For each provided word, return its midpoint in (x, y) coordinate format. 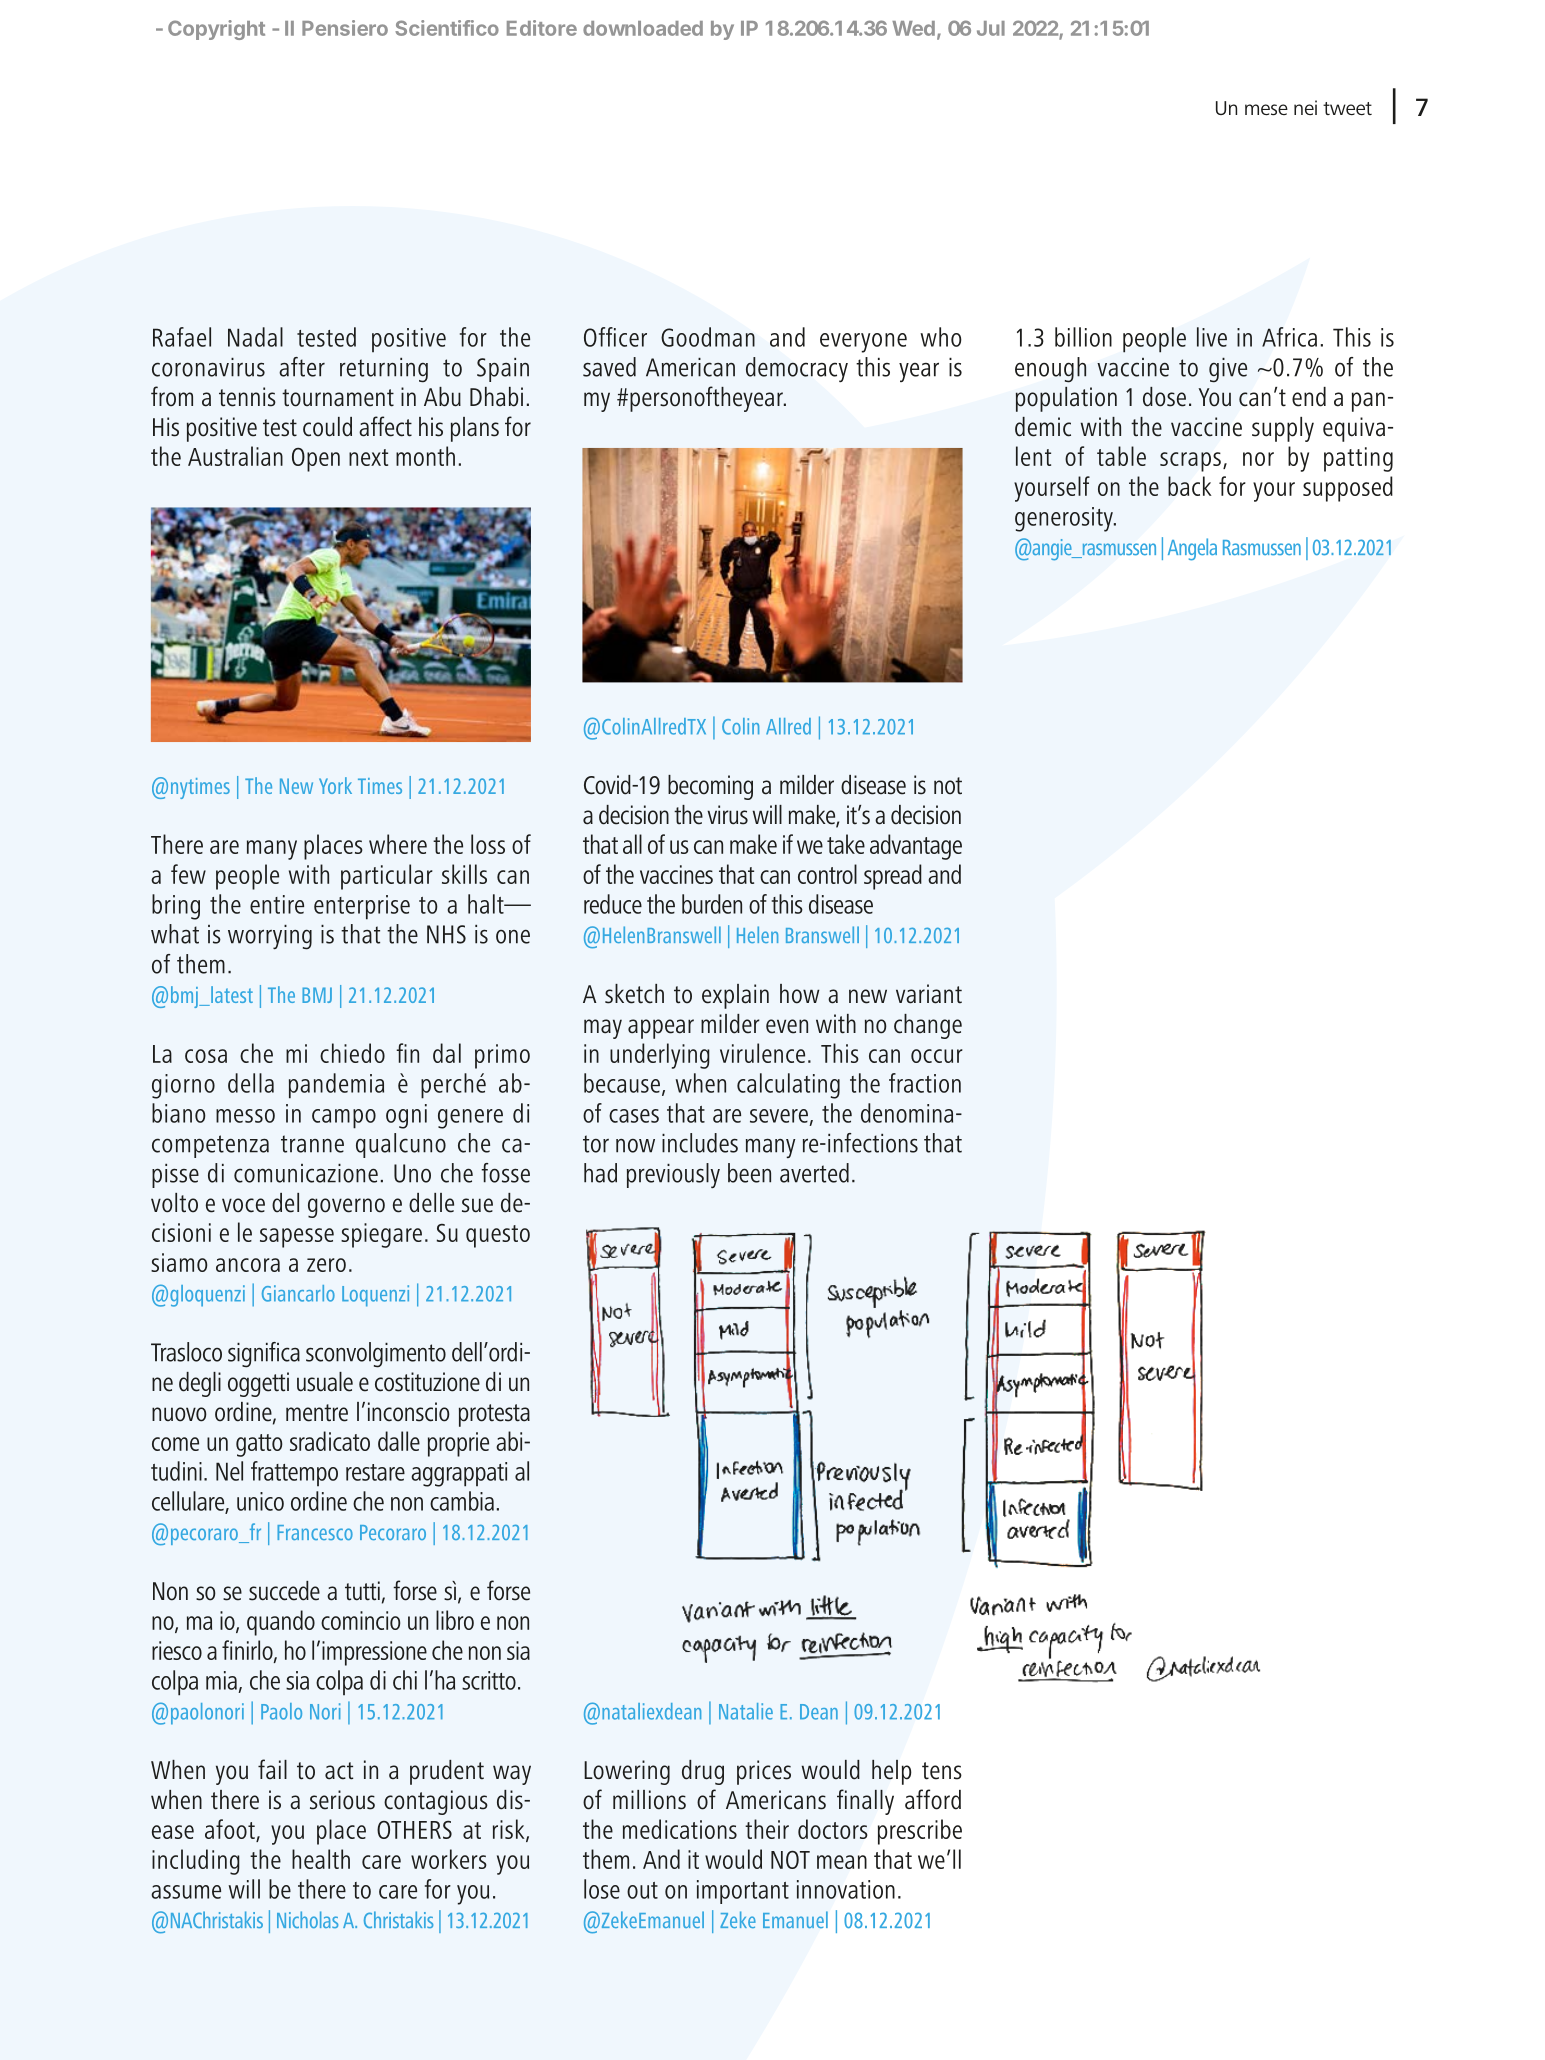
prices (764, 1772)
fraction (925, 1083)
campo (344, 1119)
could (327, 427)
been (749, 1173)
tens (942, 1771)
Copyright (216, 30)
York (335, 785)
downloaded (643, 28)
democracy (797, 369)
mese (1266, 109)
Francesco (315, 1532)
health (321, 1859)
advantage (916, 847)
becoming (710, 787)
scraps (1190, 462)
